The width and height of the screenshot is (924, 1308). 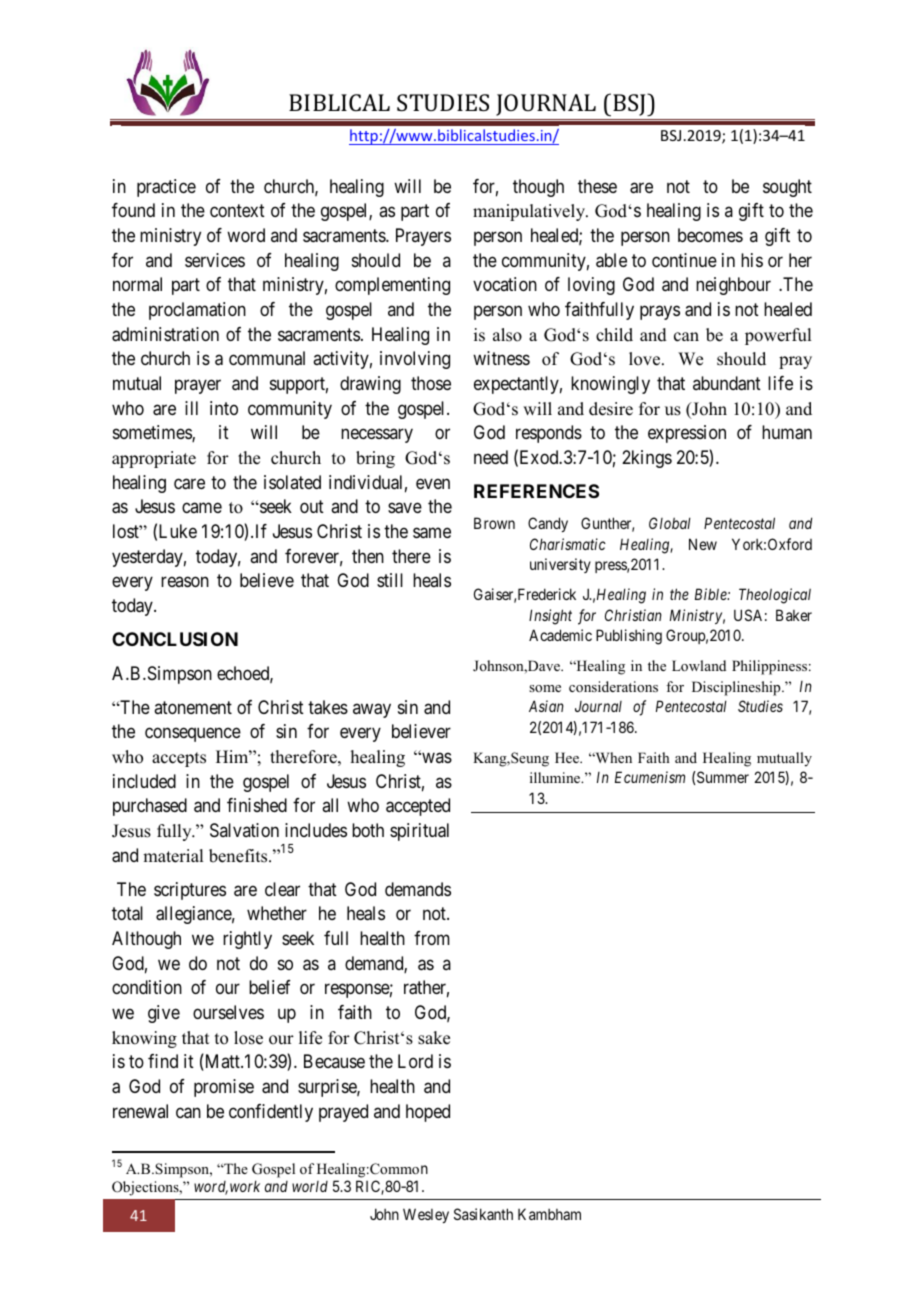 What do you see at coordinates (546, 706) in the screenshot?
I see `Asian` at bounding box center [546, 706].
